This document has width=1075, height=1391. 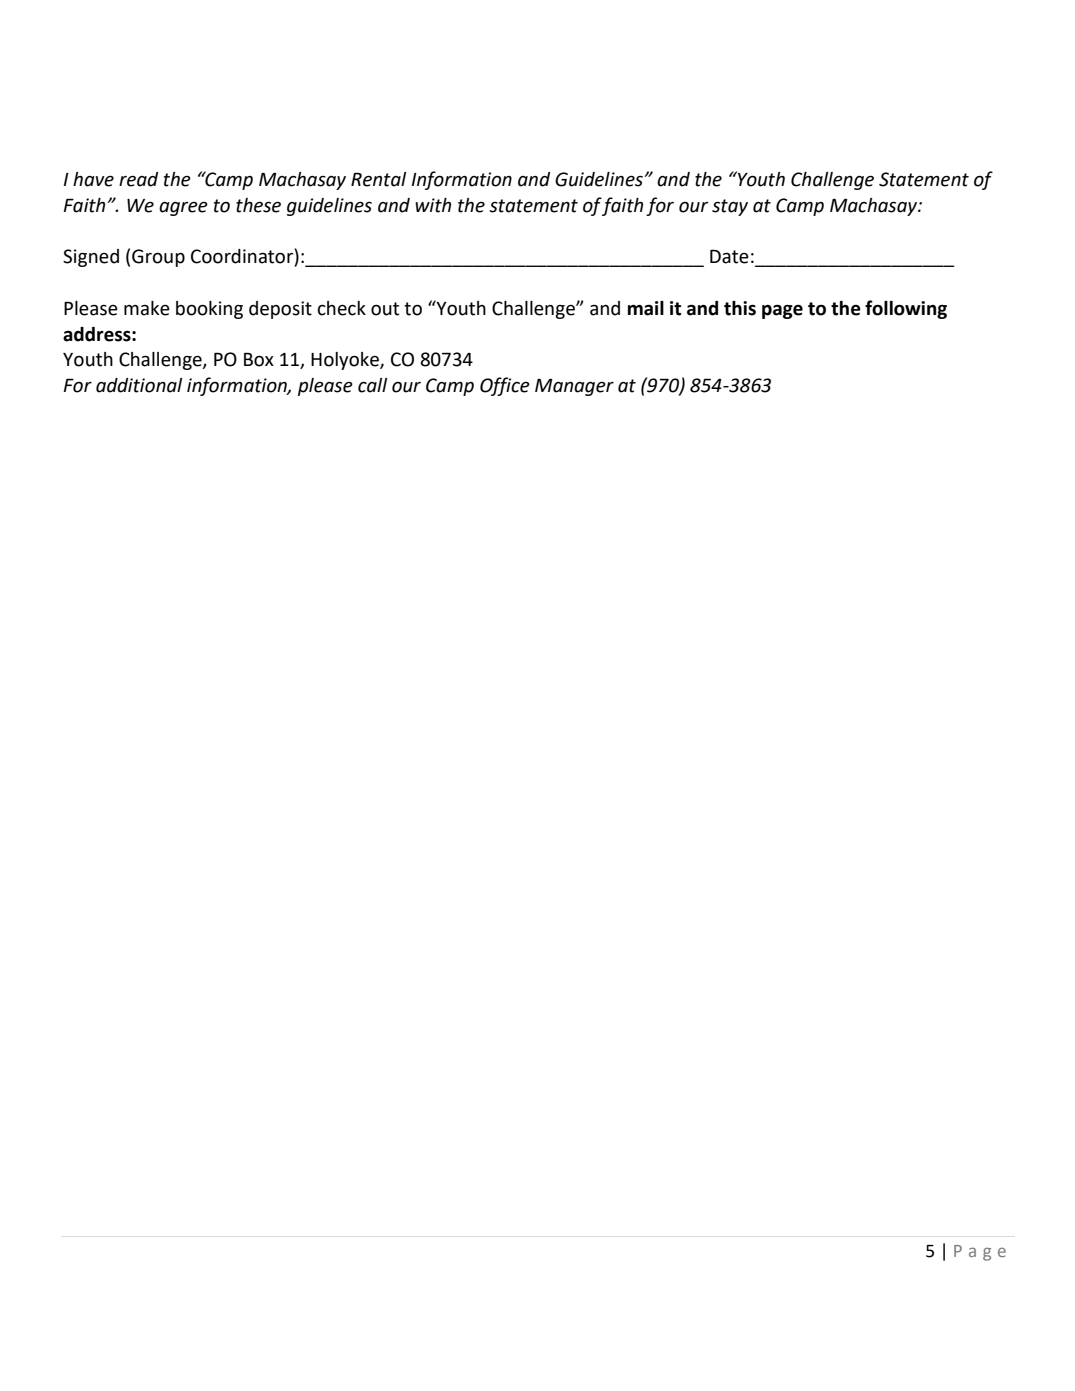 I want to click on with, so click(x=433, y=205).
